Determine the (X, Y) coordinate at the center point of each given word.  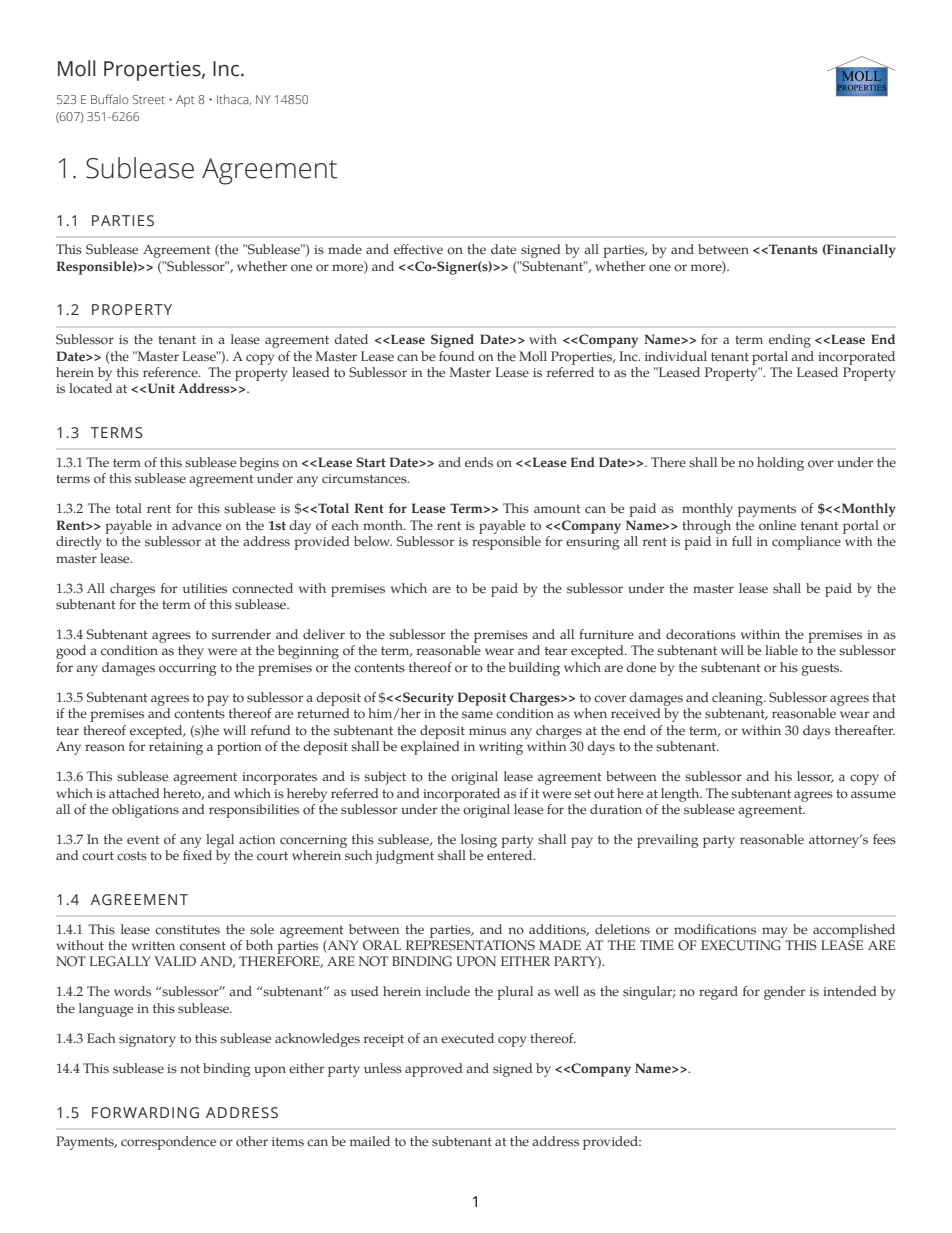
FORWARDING (145, 1113)
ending (790, 341)
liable (781, 650)
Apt (185, 101)
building (534, 669)
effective (418, 249)
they (191, 652)
